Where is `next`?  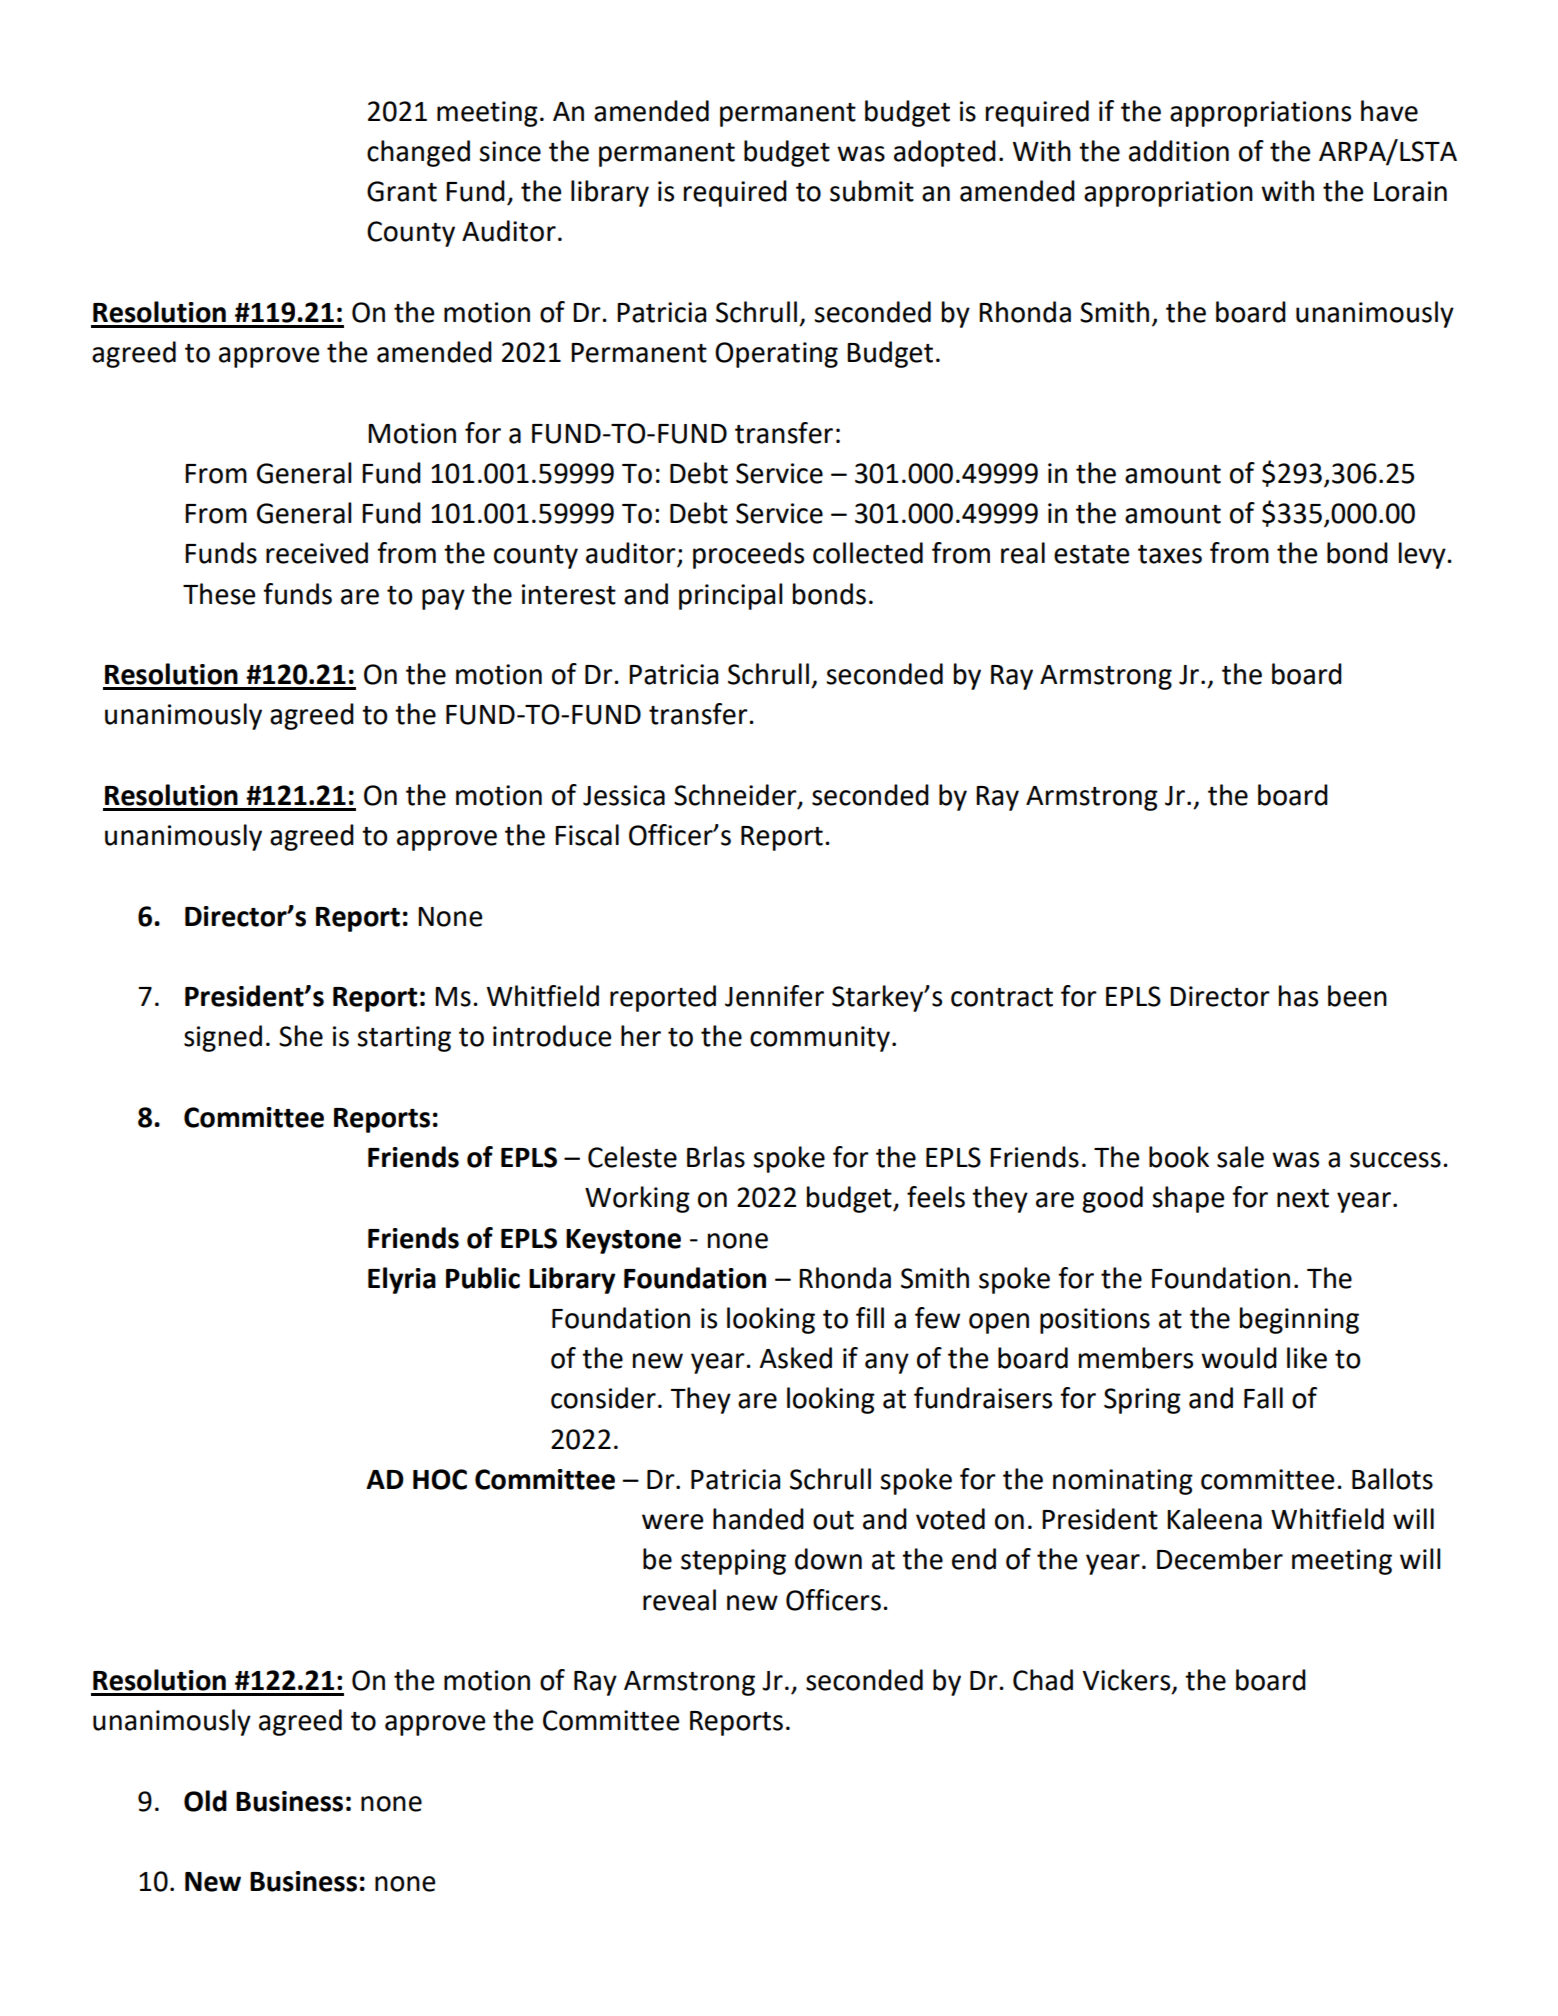
next is located at coordinates (1303, 1198).
